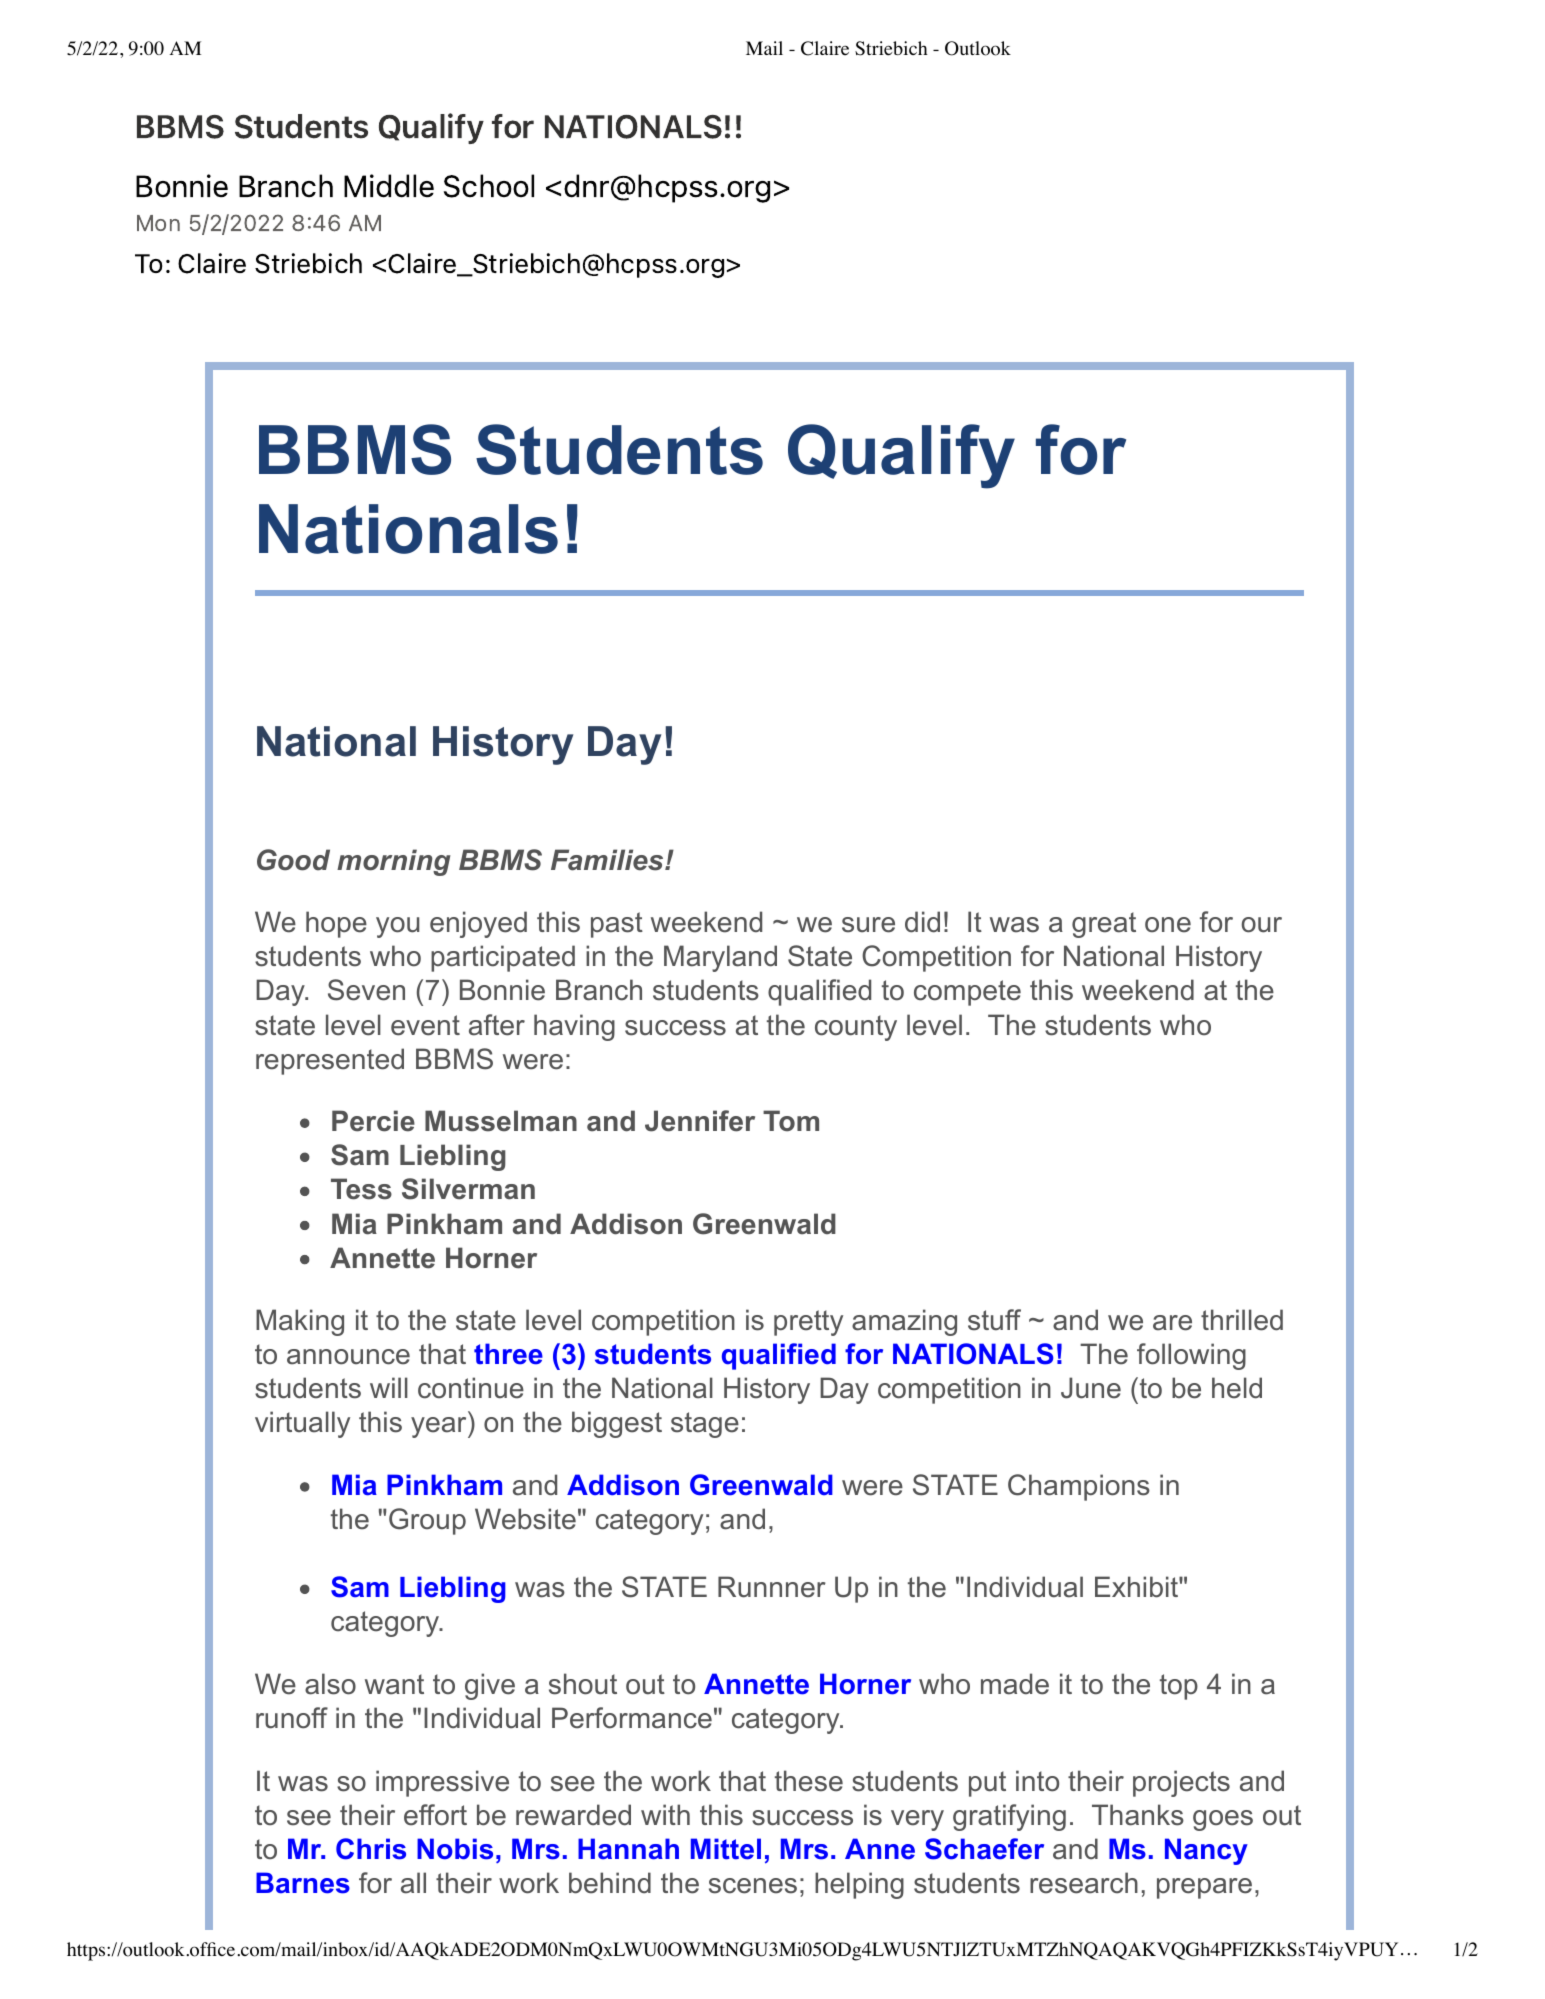  I want to click on School, so click(489, 186).
